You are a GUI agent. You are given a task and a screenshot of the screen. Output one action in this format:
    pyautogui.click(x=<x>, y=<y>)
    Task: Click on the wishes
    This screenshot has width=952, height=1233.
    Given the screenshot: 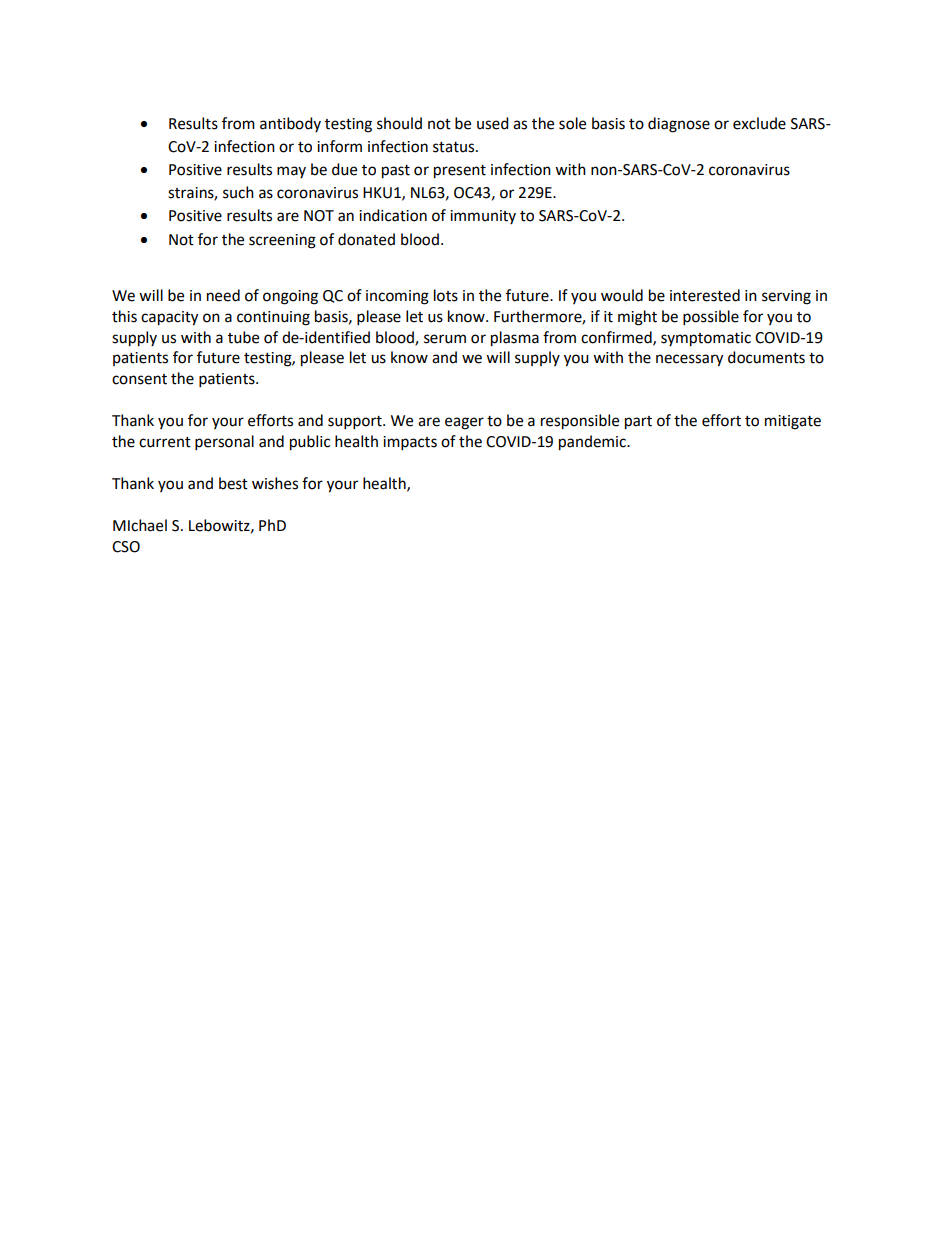 What is the action you would take?
    pyautogui.click(x=275, y=483)
